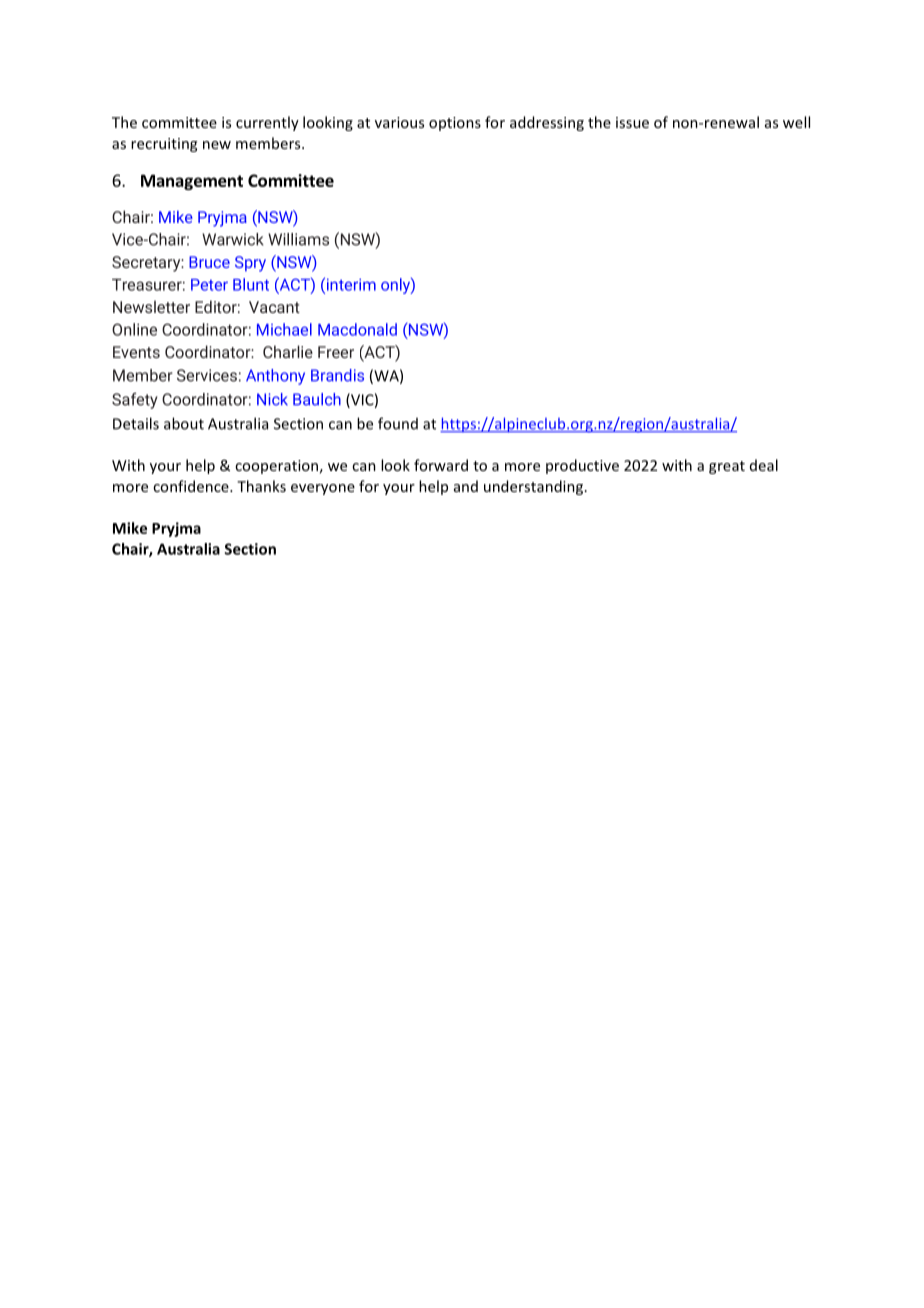  I want to click on about, so click(184, 423).
